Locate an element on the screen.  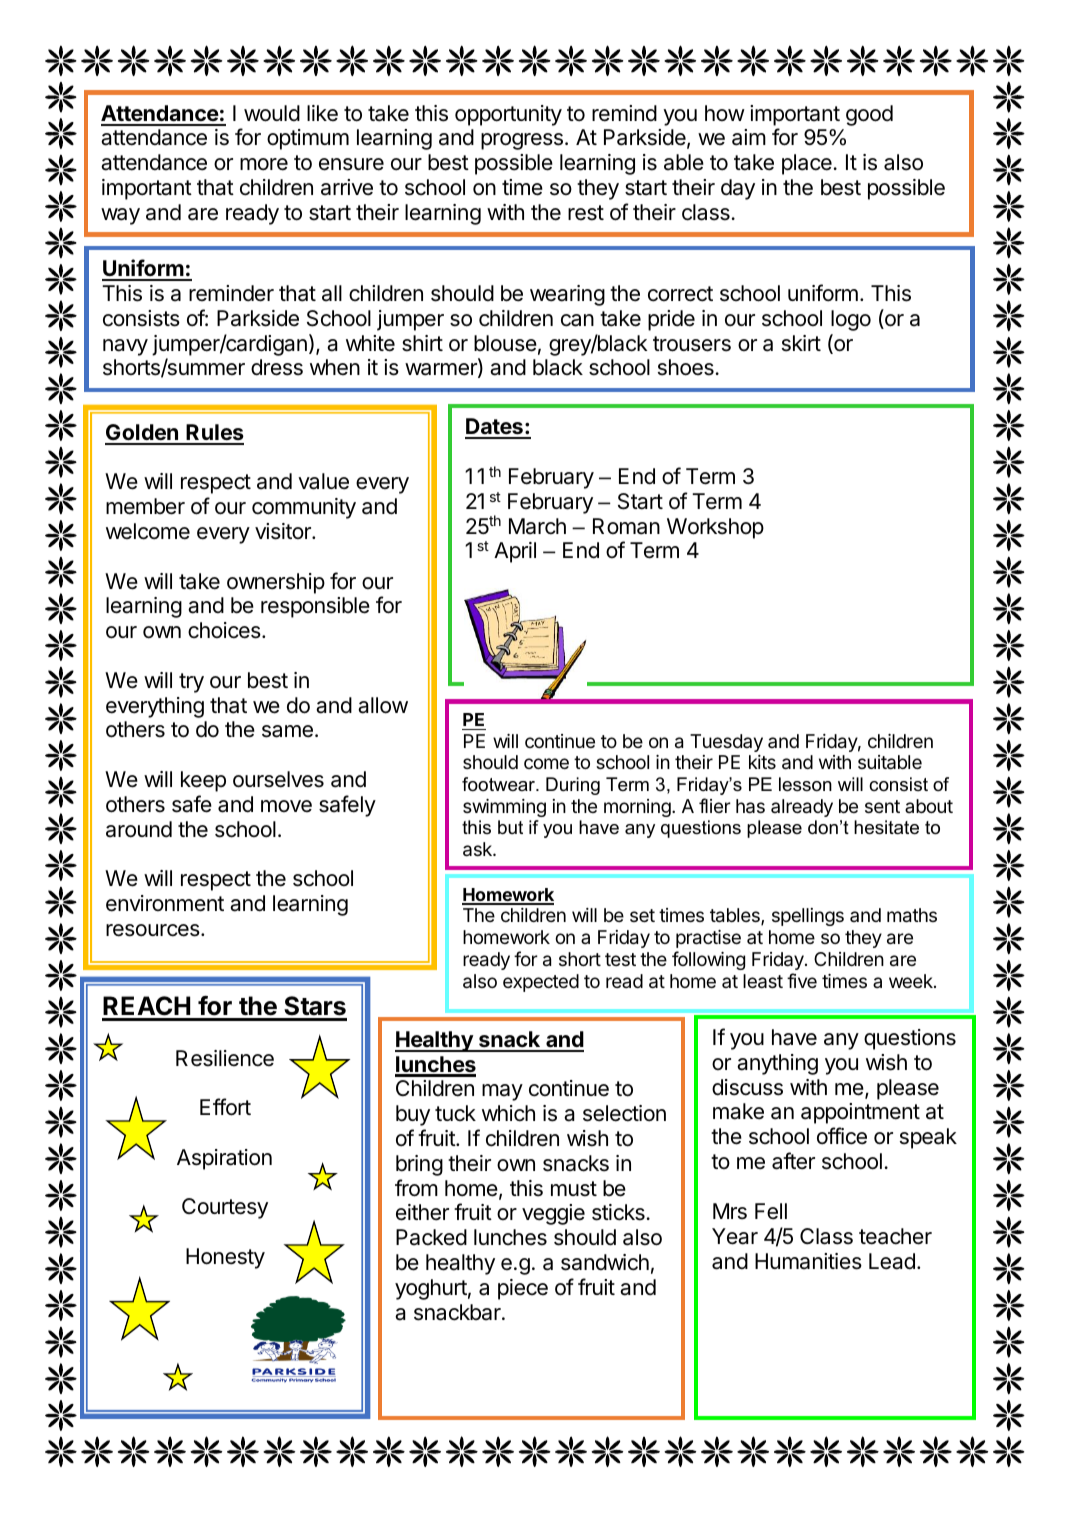
Workshop is located at coordinates (715, 528).
